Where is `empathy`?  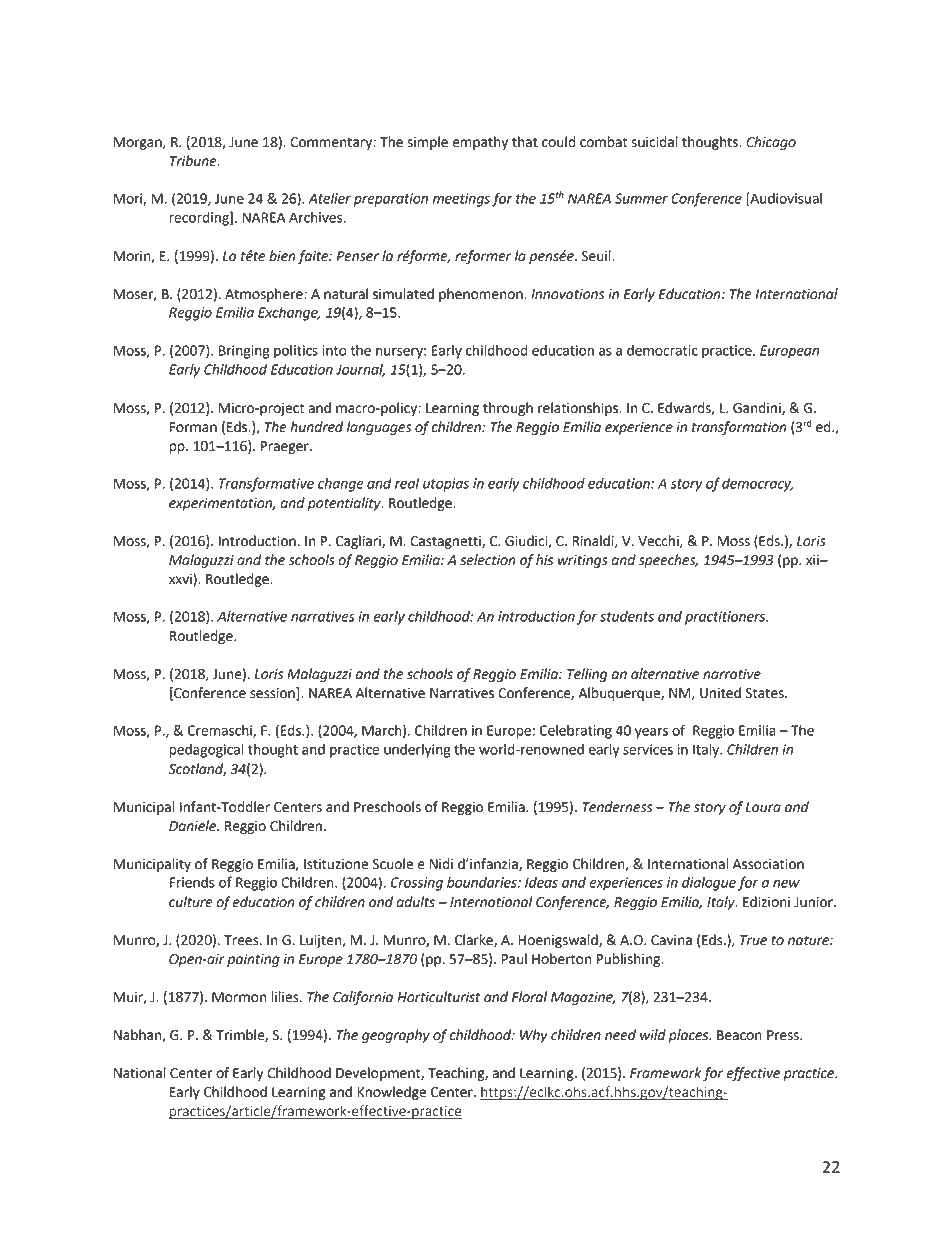 empathy is located at coordinates (480, 143).
